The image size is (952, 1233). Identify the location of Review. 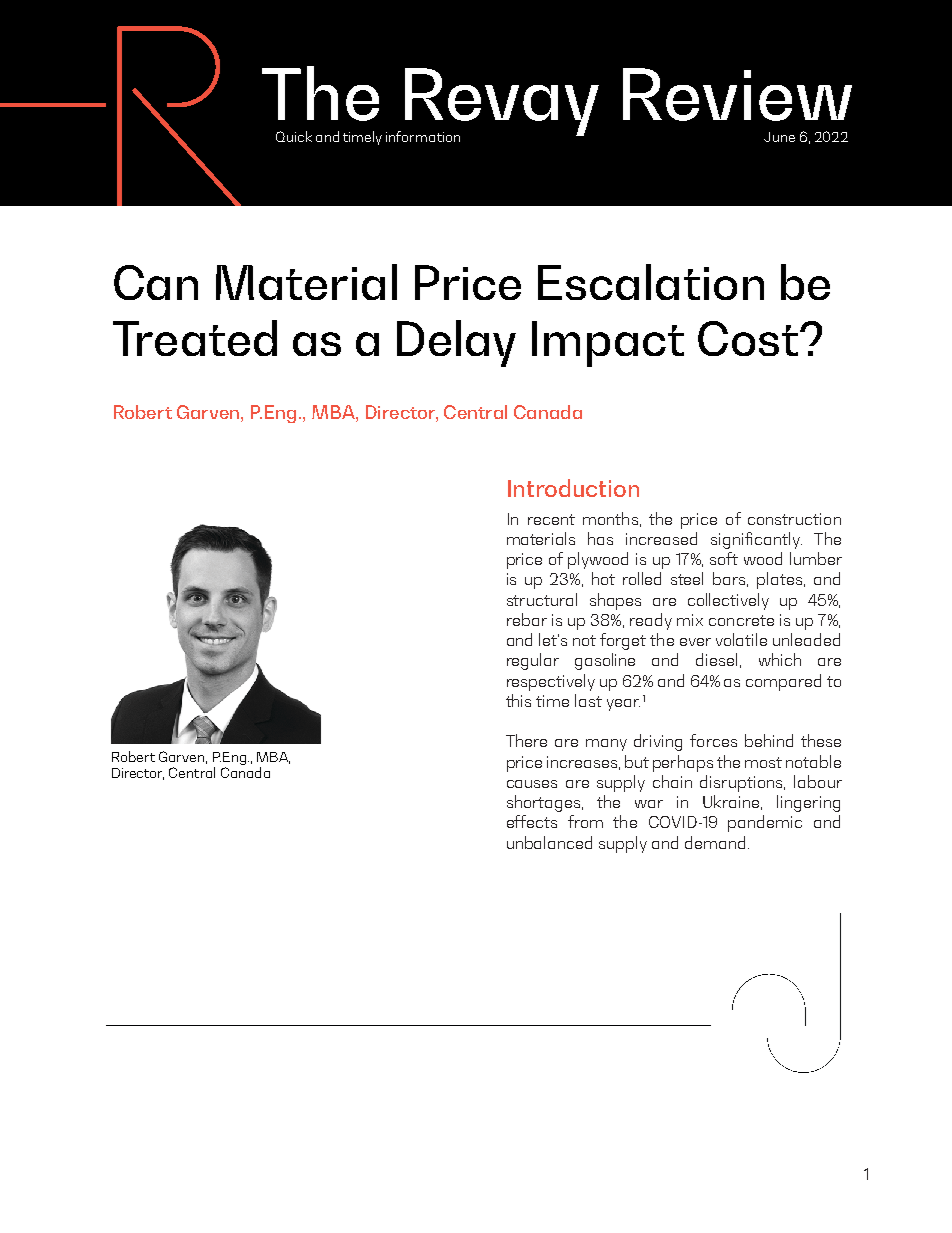
(737, 94).
